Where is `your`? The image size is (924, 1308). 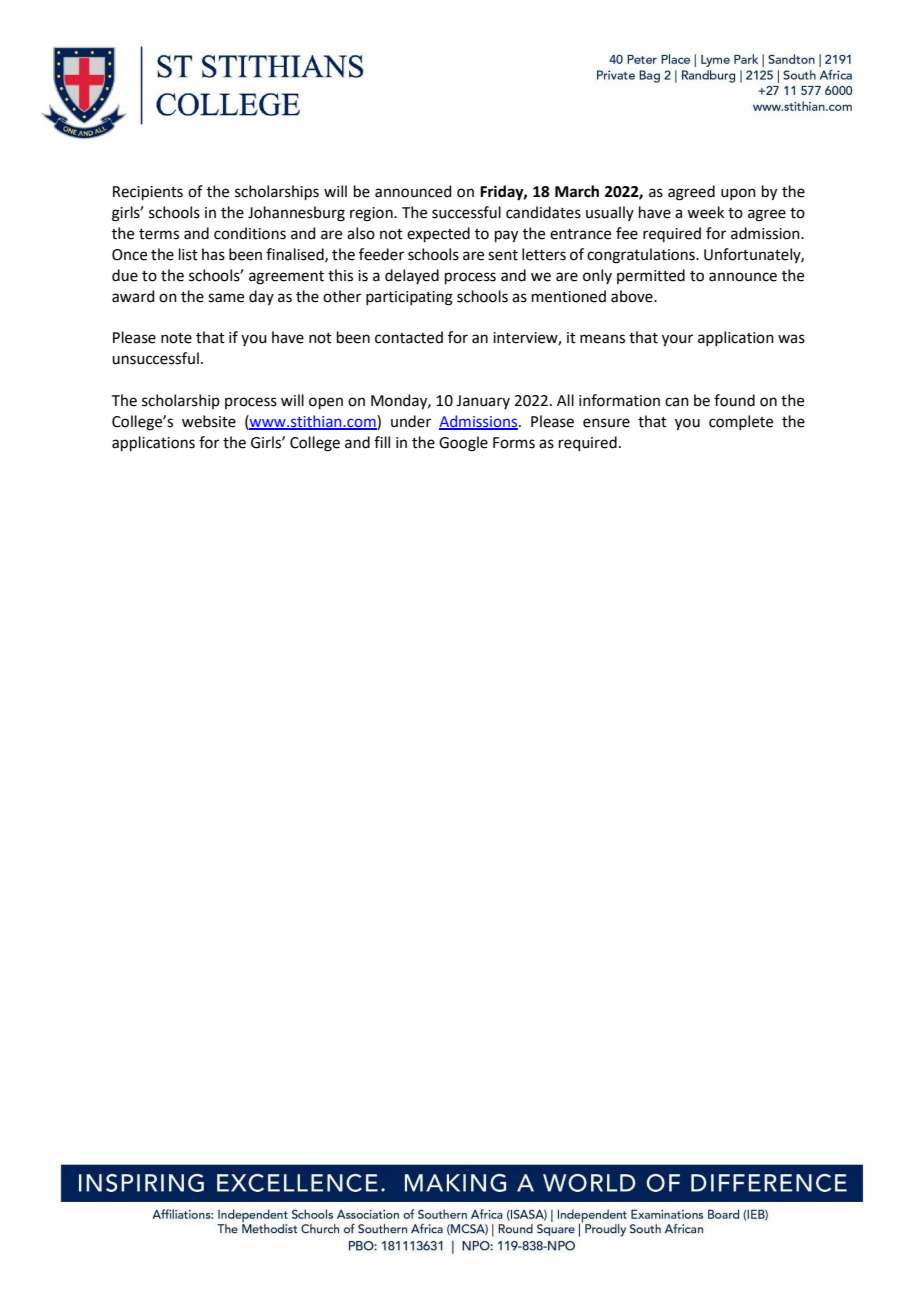 your is located at coordinates (677, 340).
